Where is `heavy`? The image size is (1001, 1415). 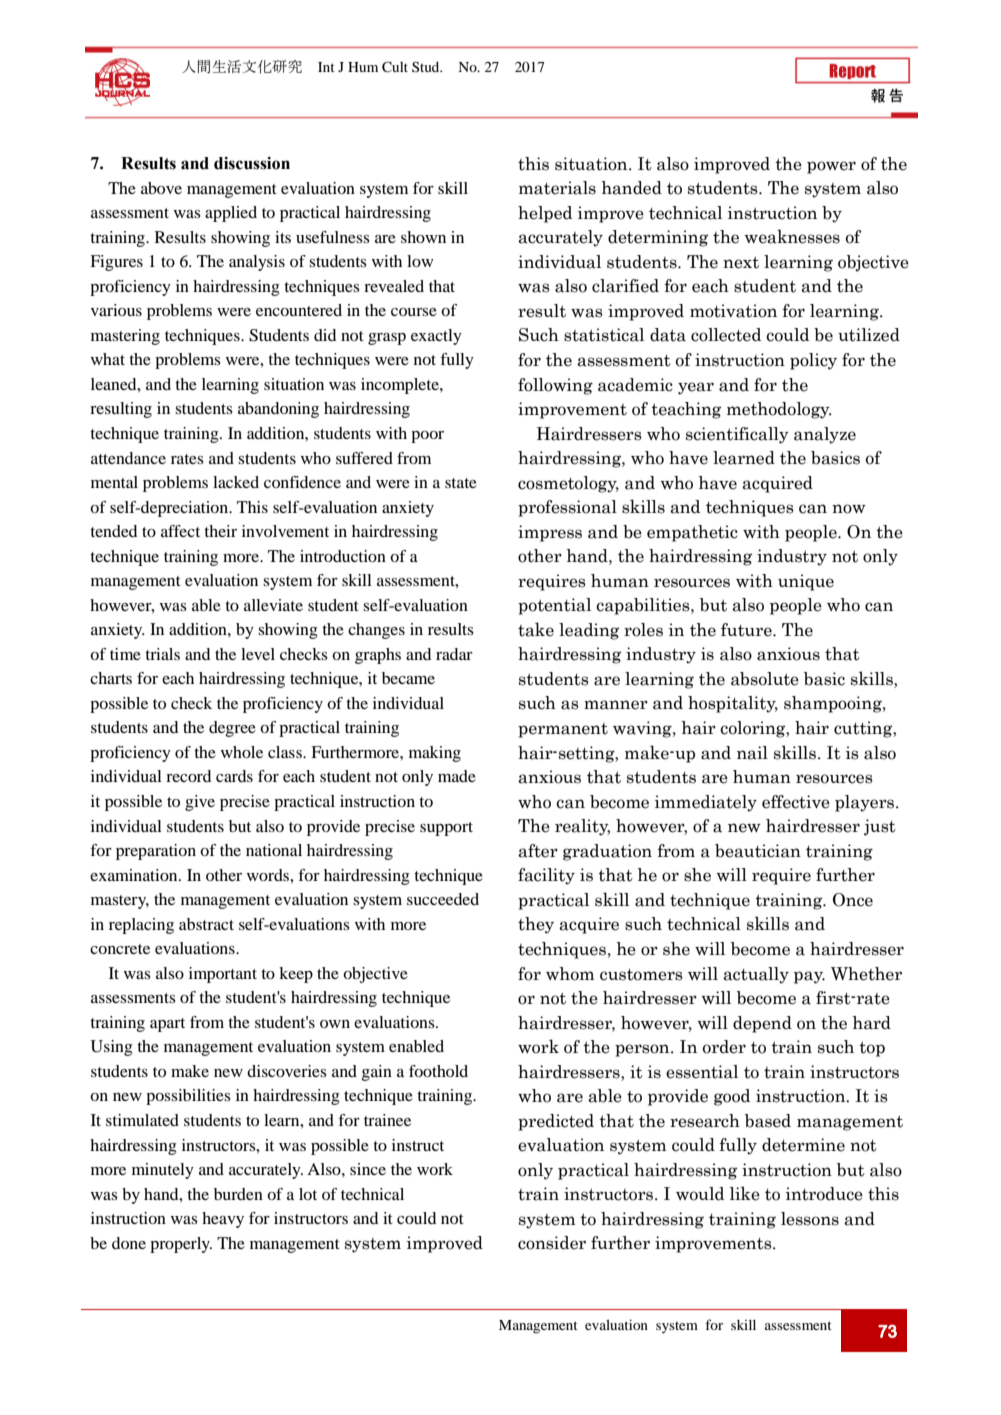 heavy is located at coordinates (223, 1220).
